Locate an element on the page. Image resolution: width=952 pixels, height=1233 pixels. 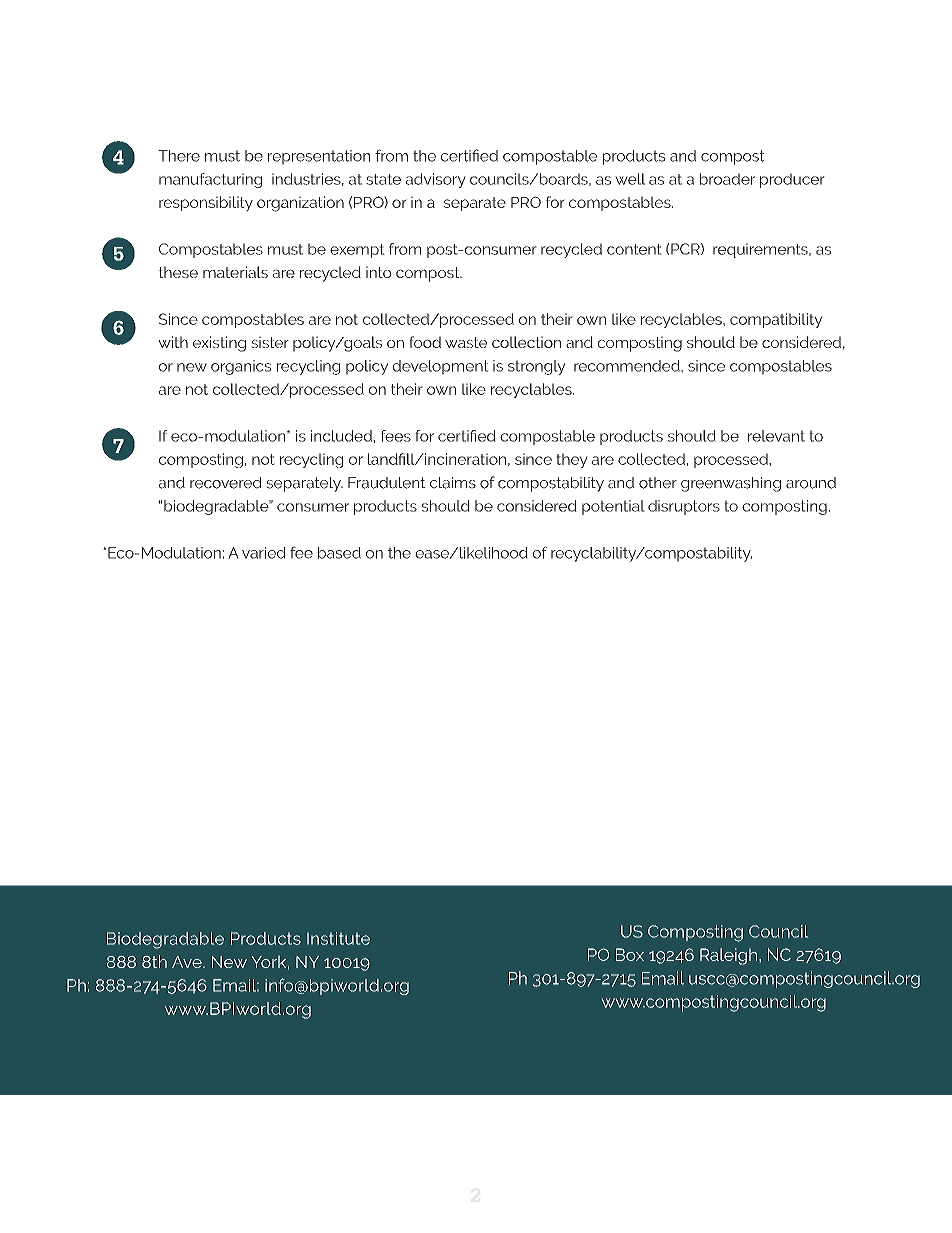
Institute is located at coordinates (338, 938).
